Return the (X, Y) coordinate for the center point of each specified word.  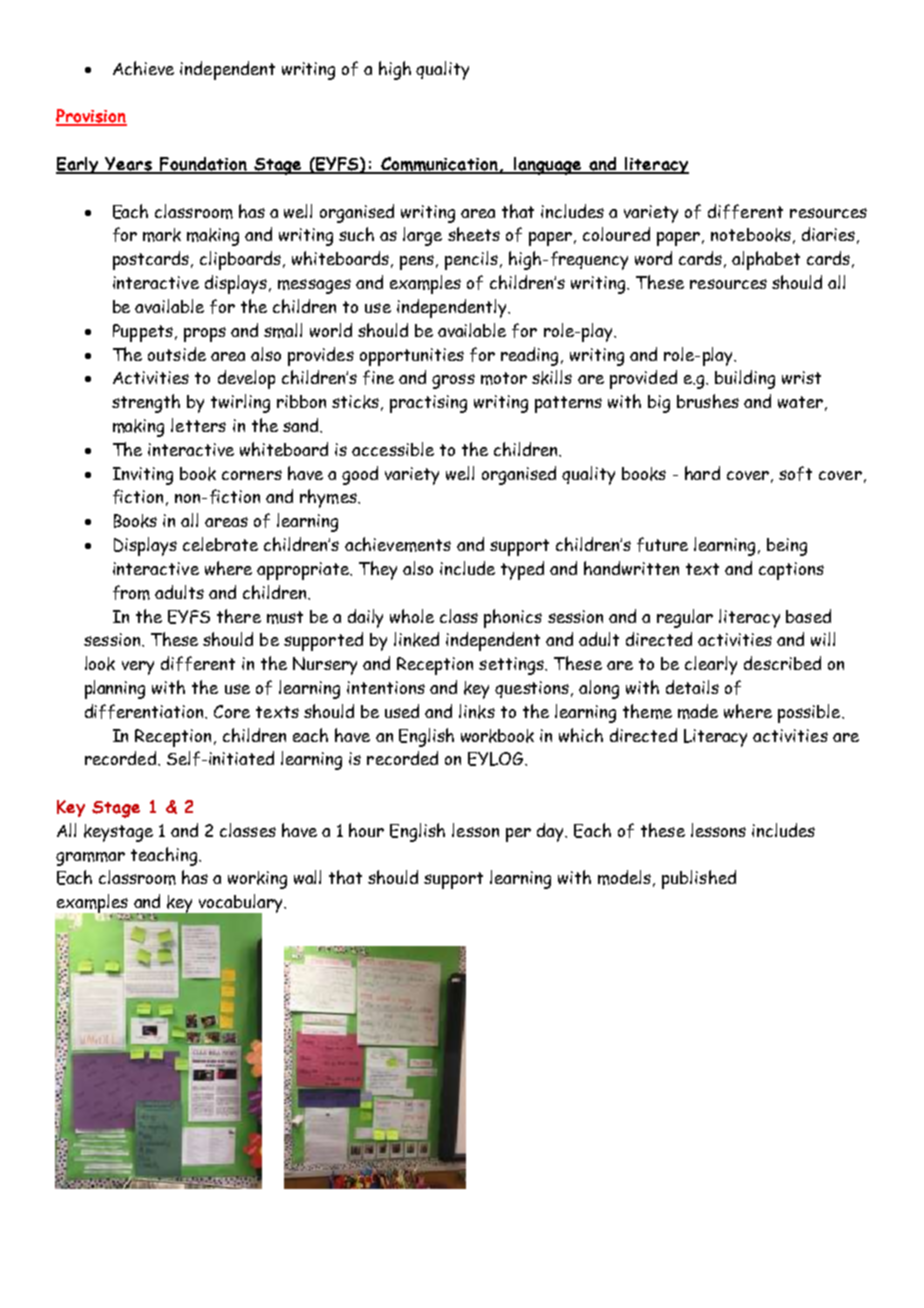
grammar (90, 859)
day (552, 832)
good (360, 475)
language (548, 166)
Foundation (203, 165)
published (699, 879)
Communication (439, 165)
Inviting (143, 476)
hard (702, 473)
